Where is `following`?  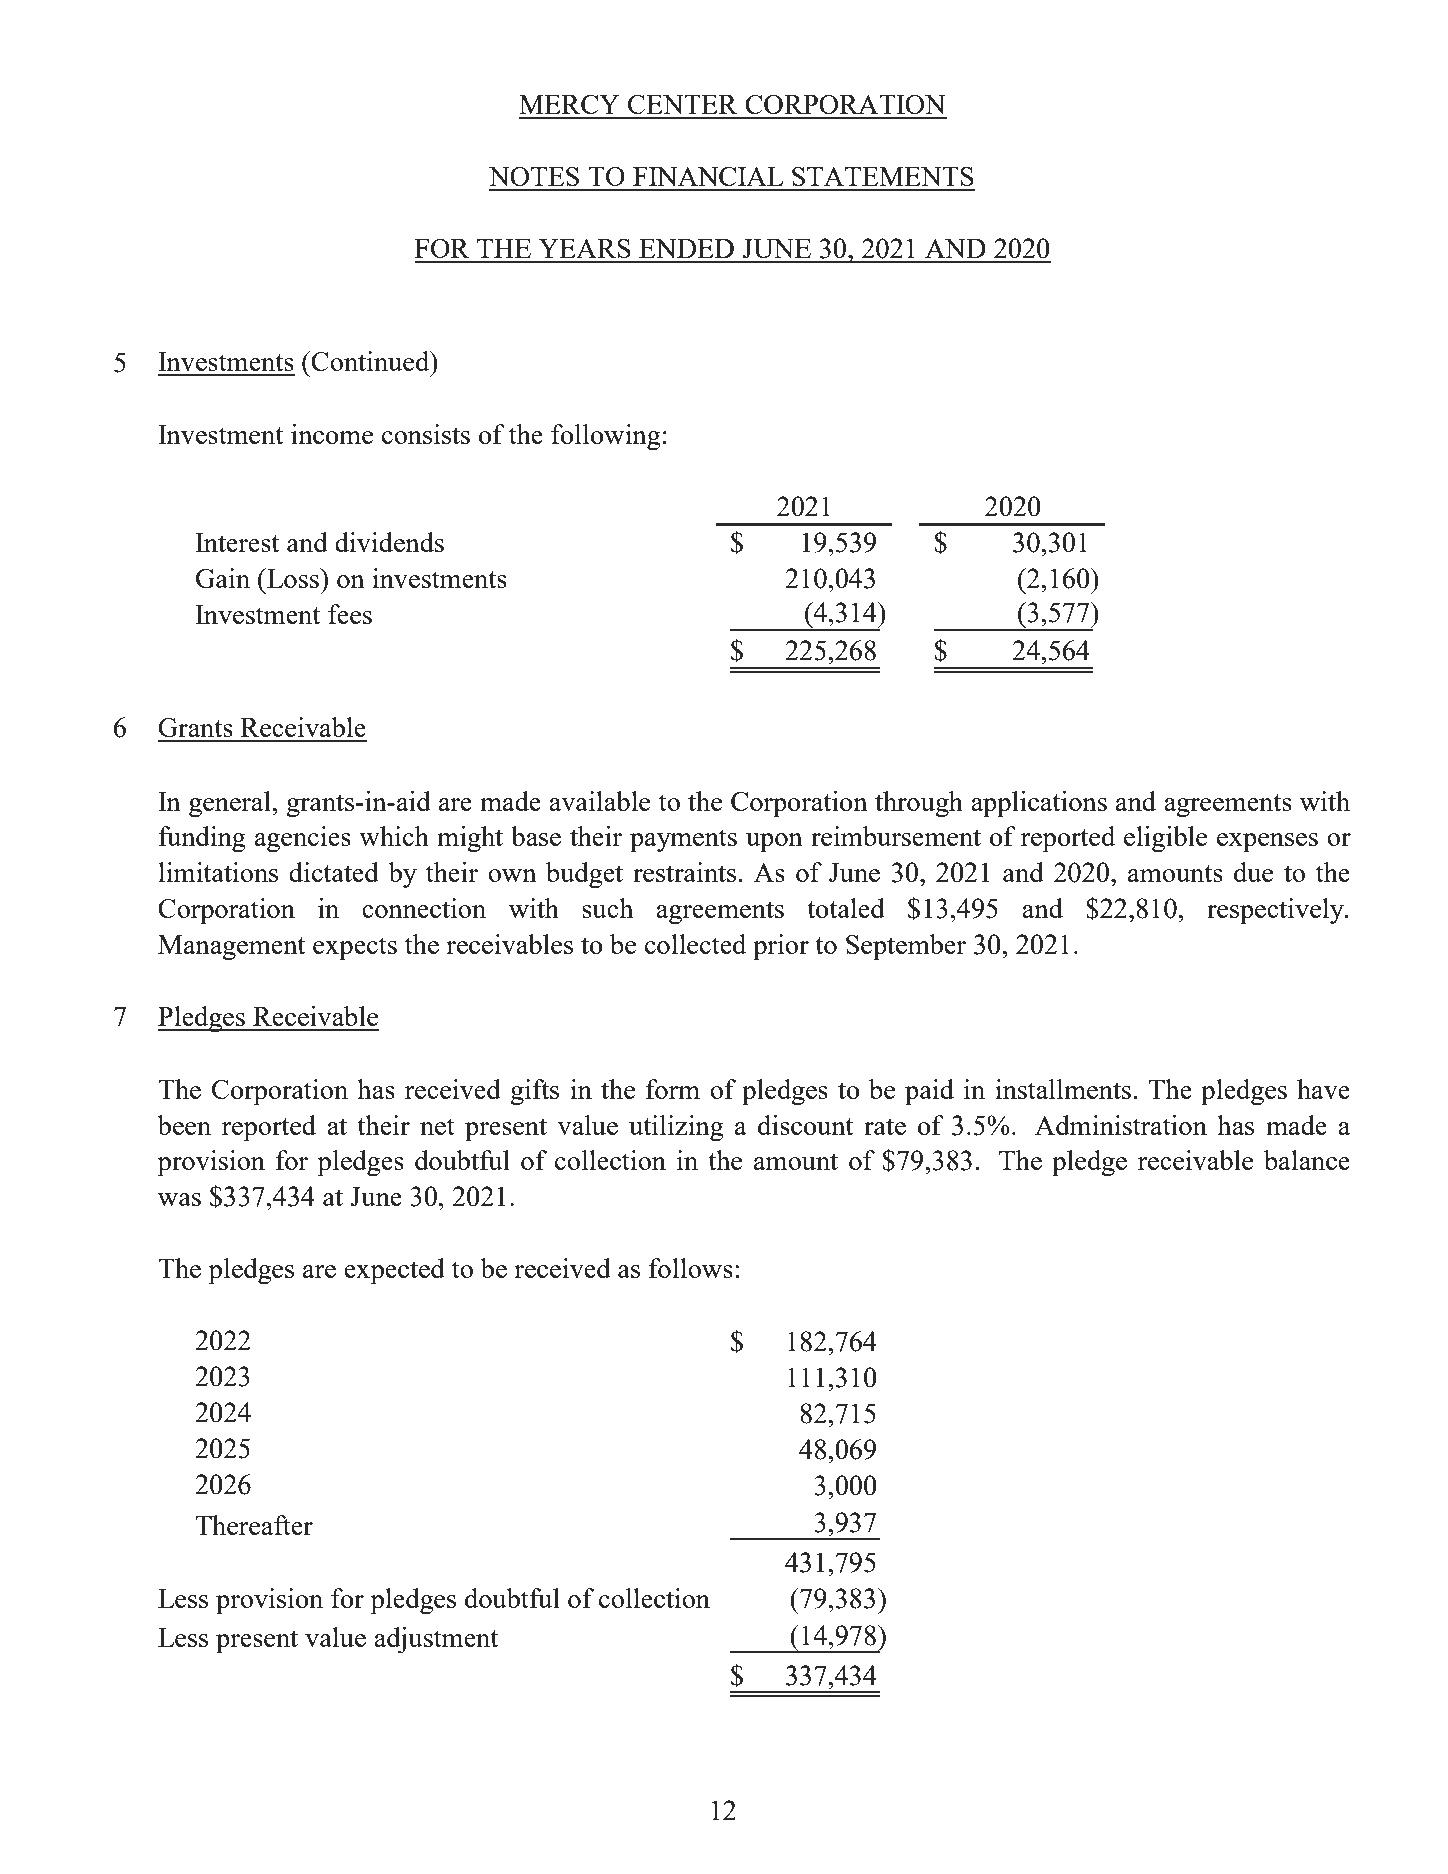 following is located at coordinates (606, 437).
